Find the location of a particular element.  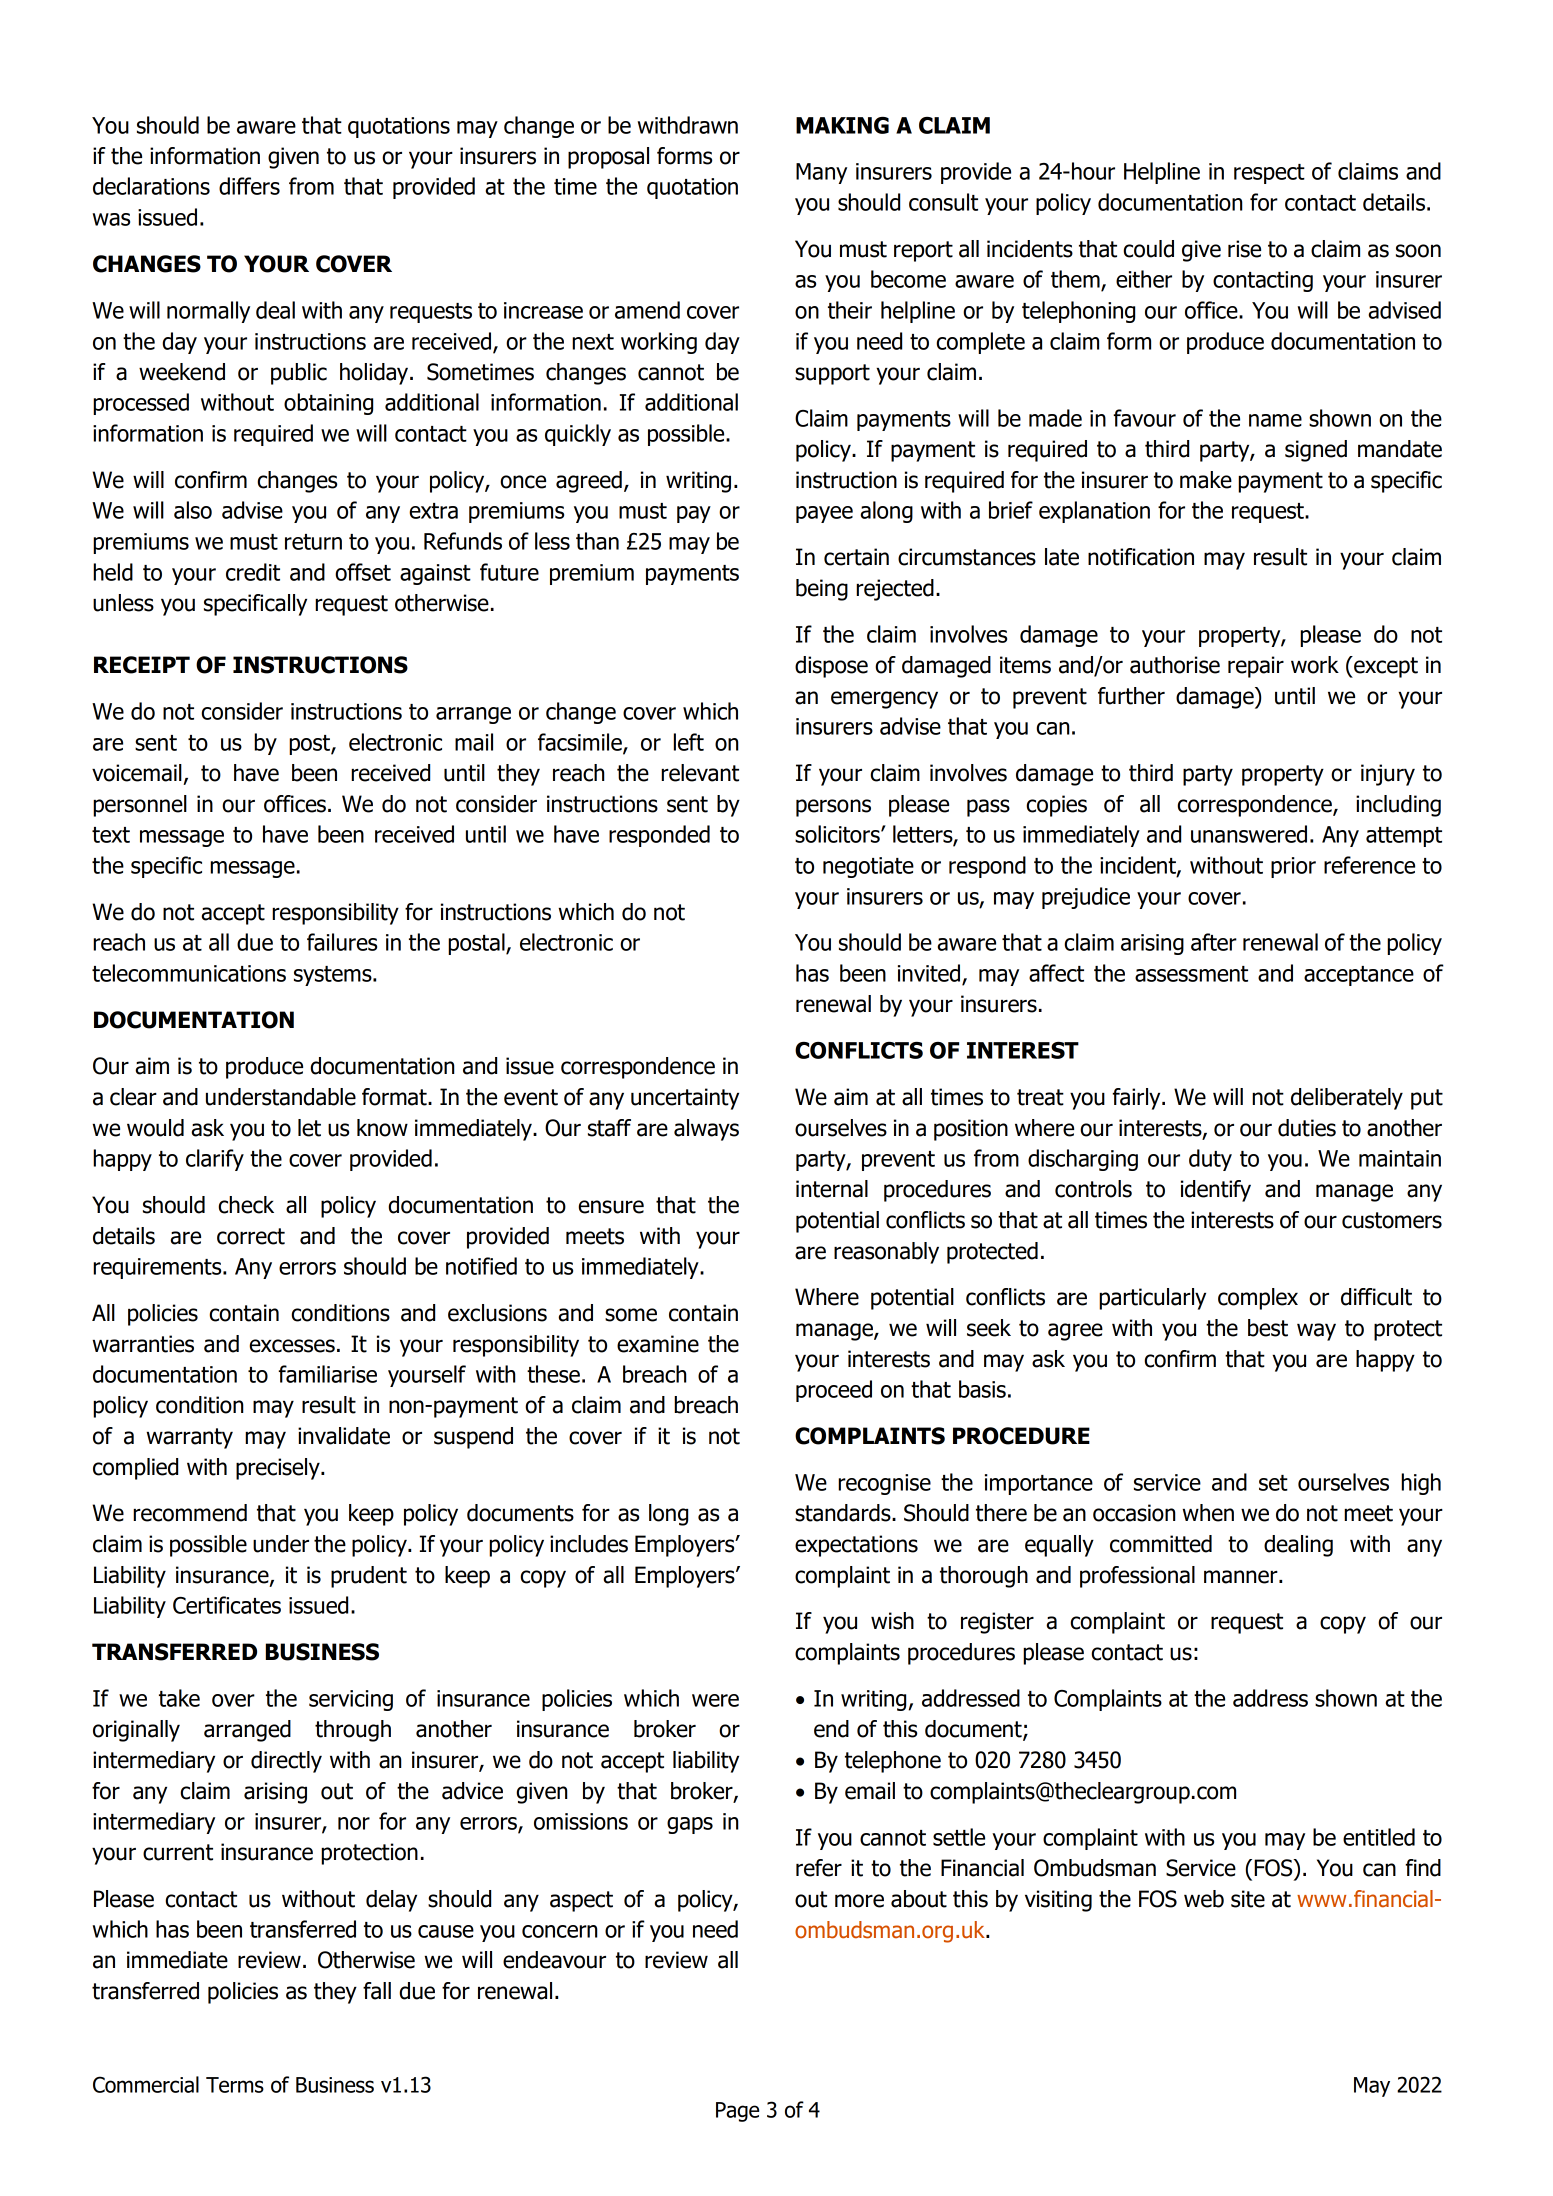

differs is located at coordinates (249, 186).
